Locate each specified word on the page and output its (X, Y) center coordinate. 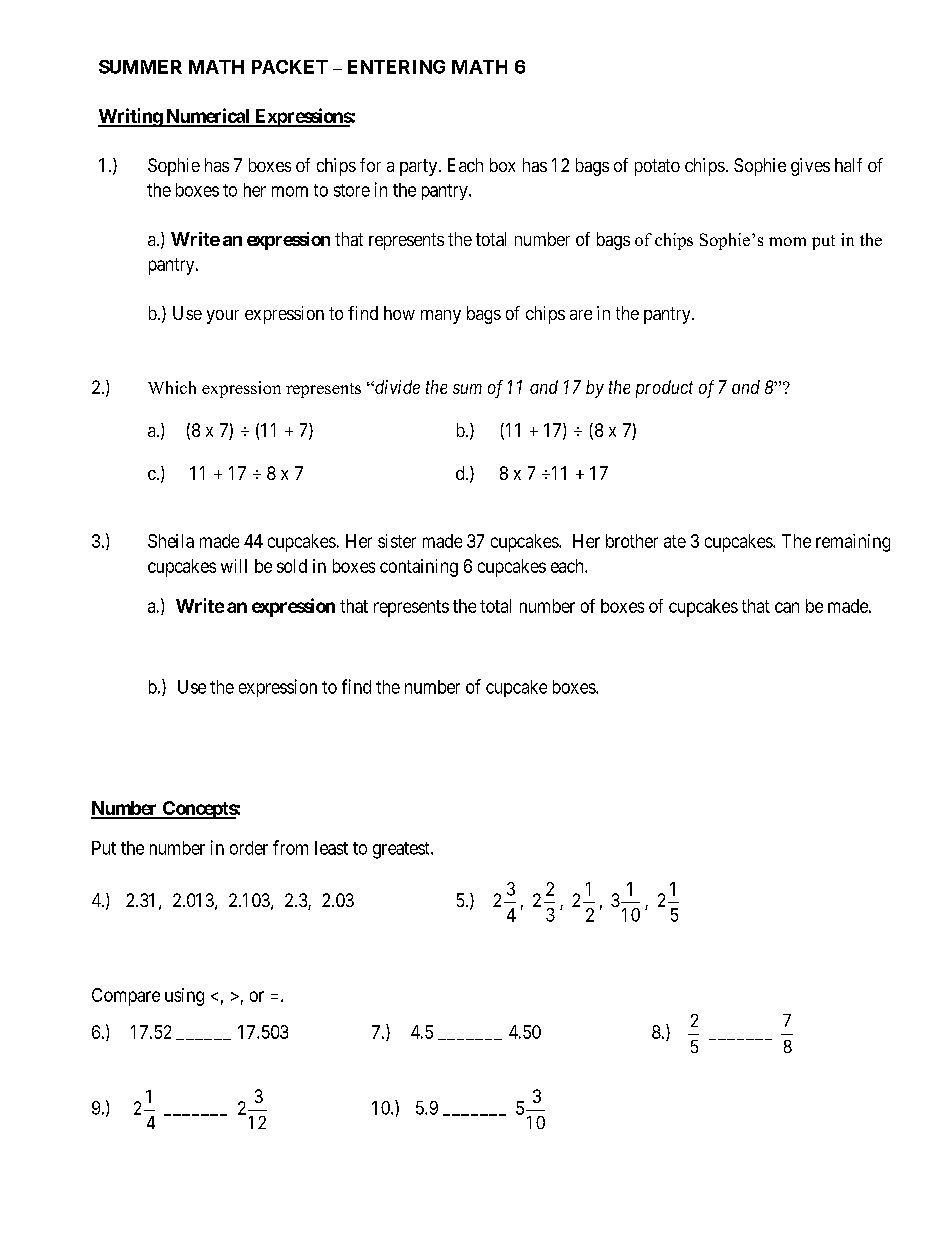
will (234, 566)
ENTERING (396, 67)
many (441, 317)
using (184, 997)
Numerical (208, 117)
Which (172, 387)
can (787, 607)
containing (419, 568)
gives (810, 167)
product (664, 389)
